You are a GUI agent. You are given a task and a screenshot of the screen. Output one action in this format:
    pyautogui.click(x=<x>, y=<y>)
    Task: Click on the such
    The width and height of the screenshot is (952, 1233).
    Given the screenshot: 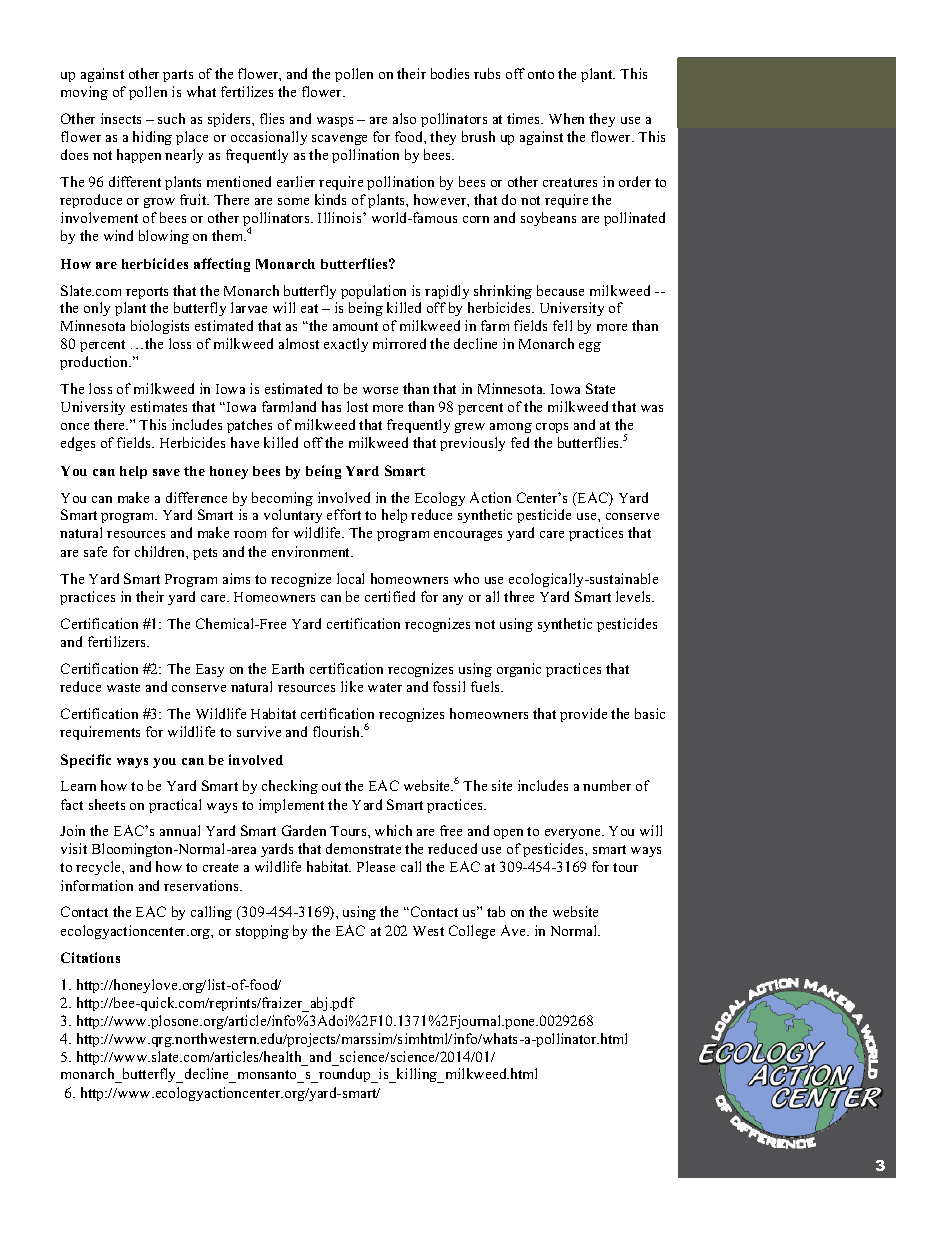 What is the action you would take?
    pyautogui.click(x=171, y=118)
